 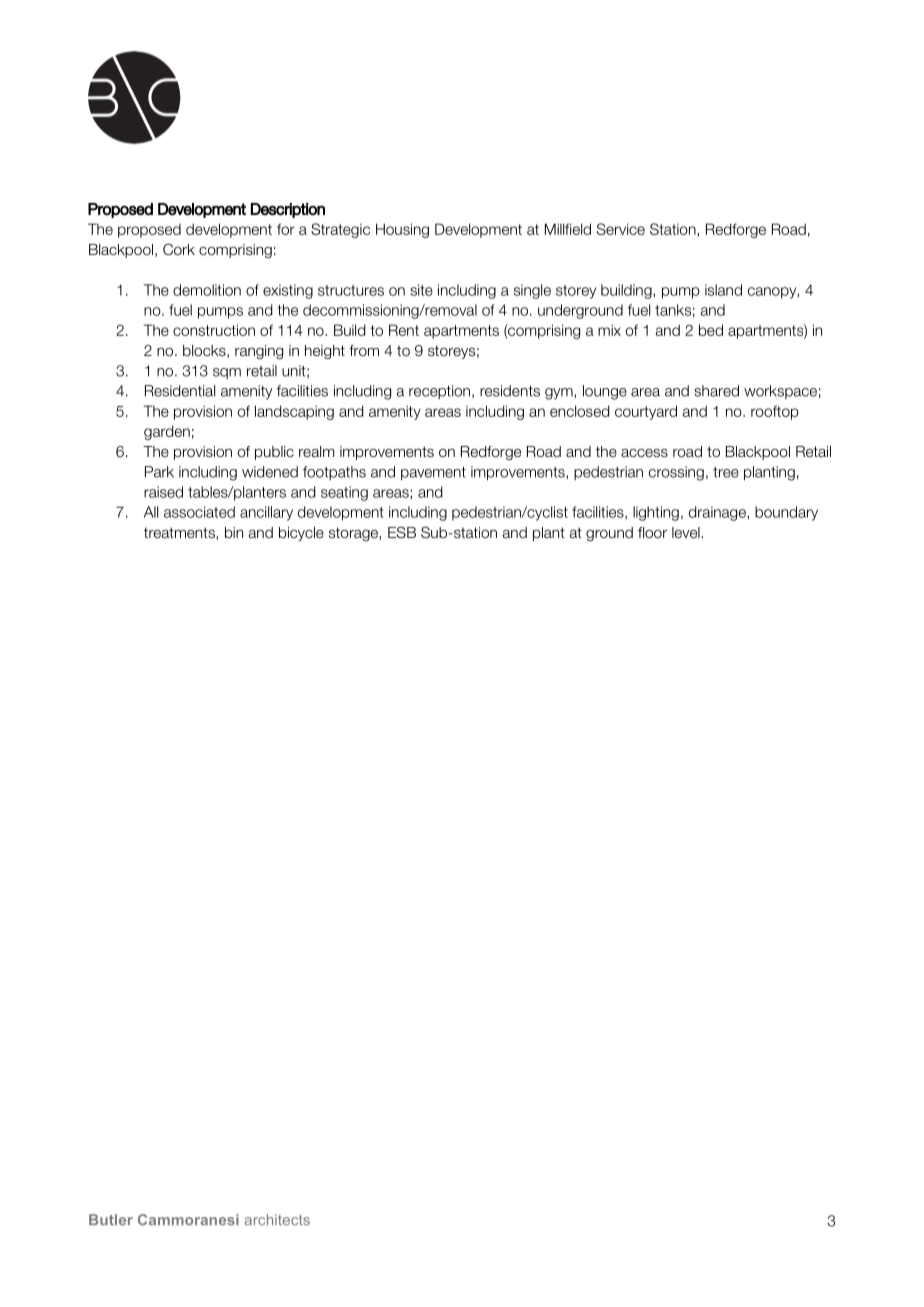 What do you see at coordinates (111, 1220) in the page?
I see `Butler` at bounding box center [111, 1220].
